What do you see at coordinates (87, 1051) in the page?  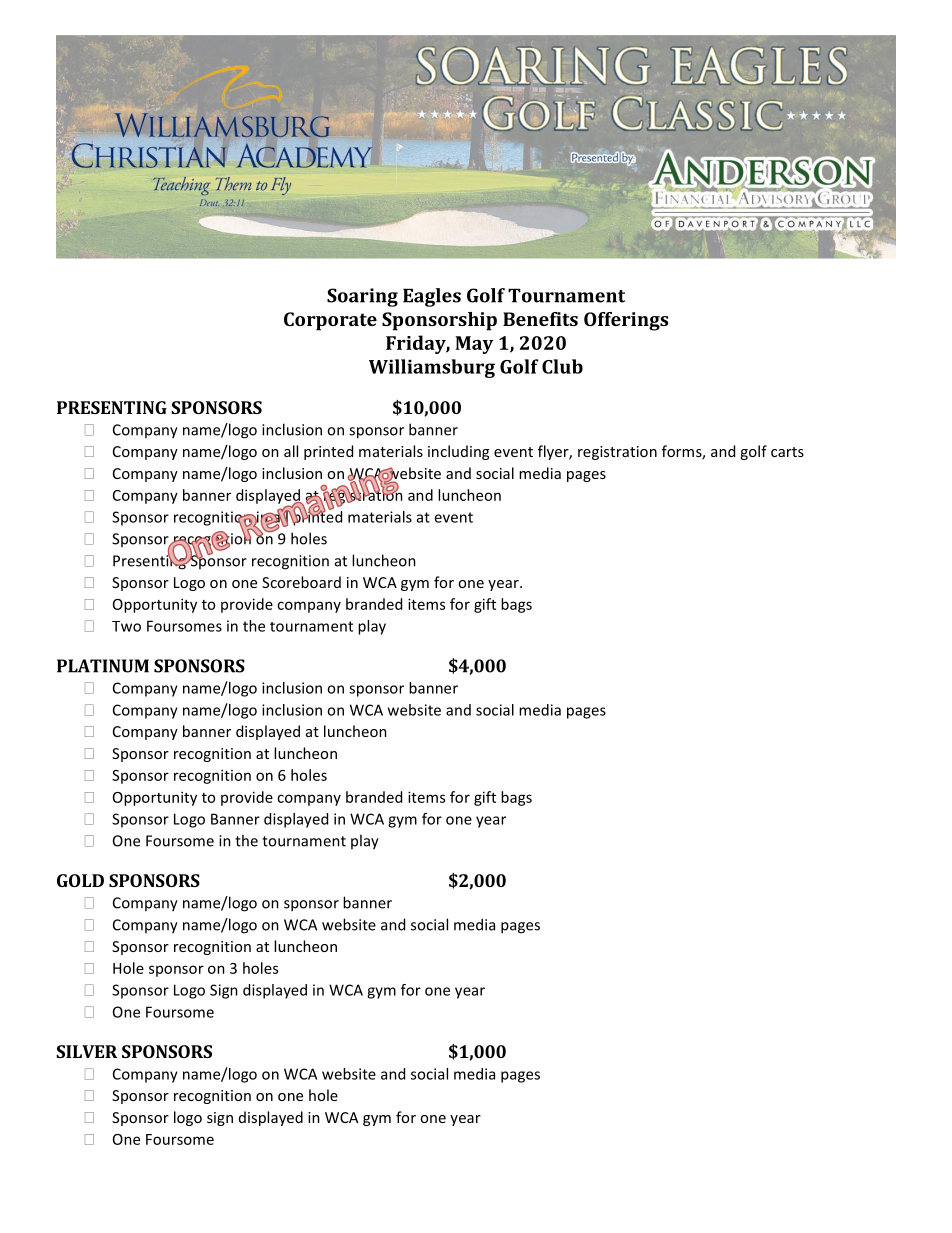 I see `SILVER` at bounding box center [87, 1051].
